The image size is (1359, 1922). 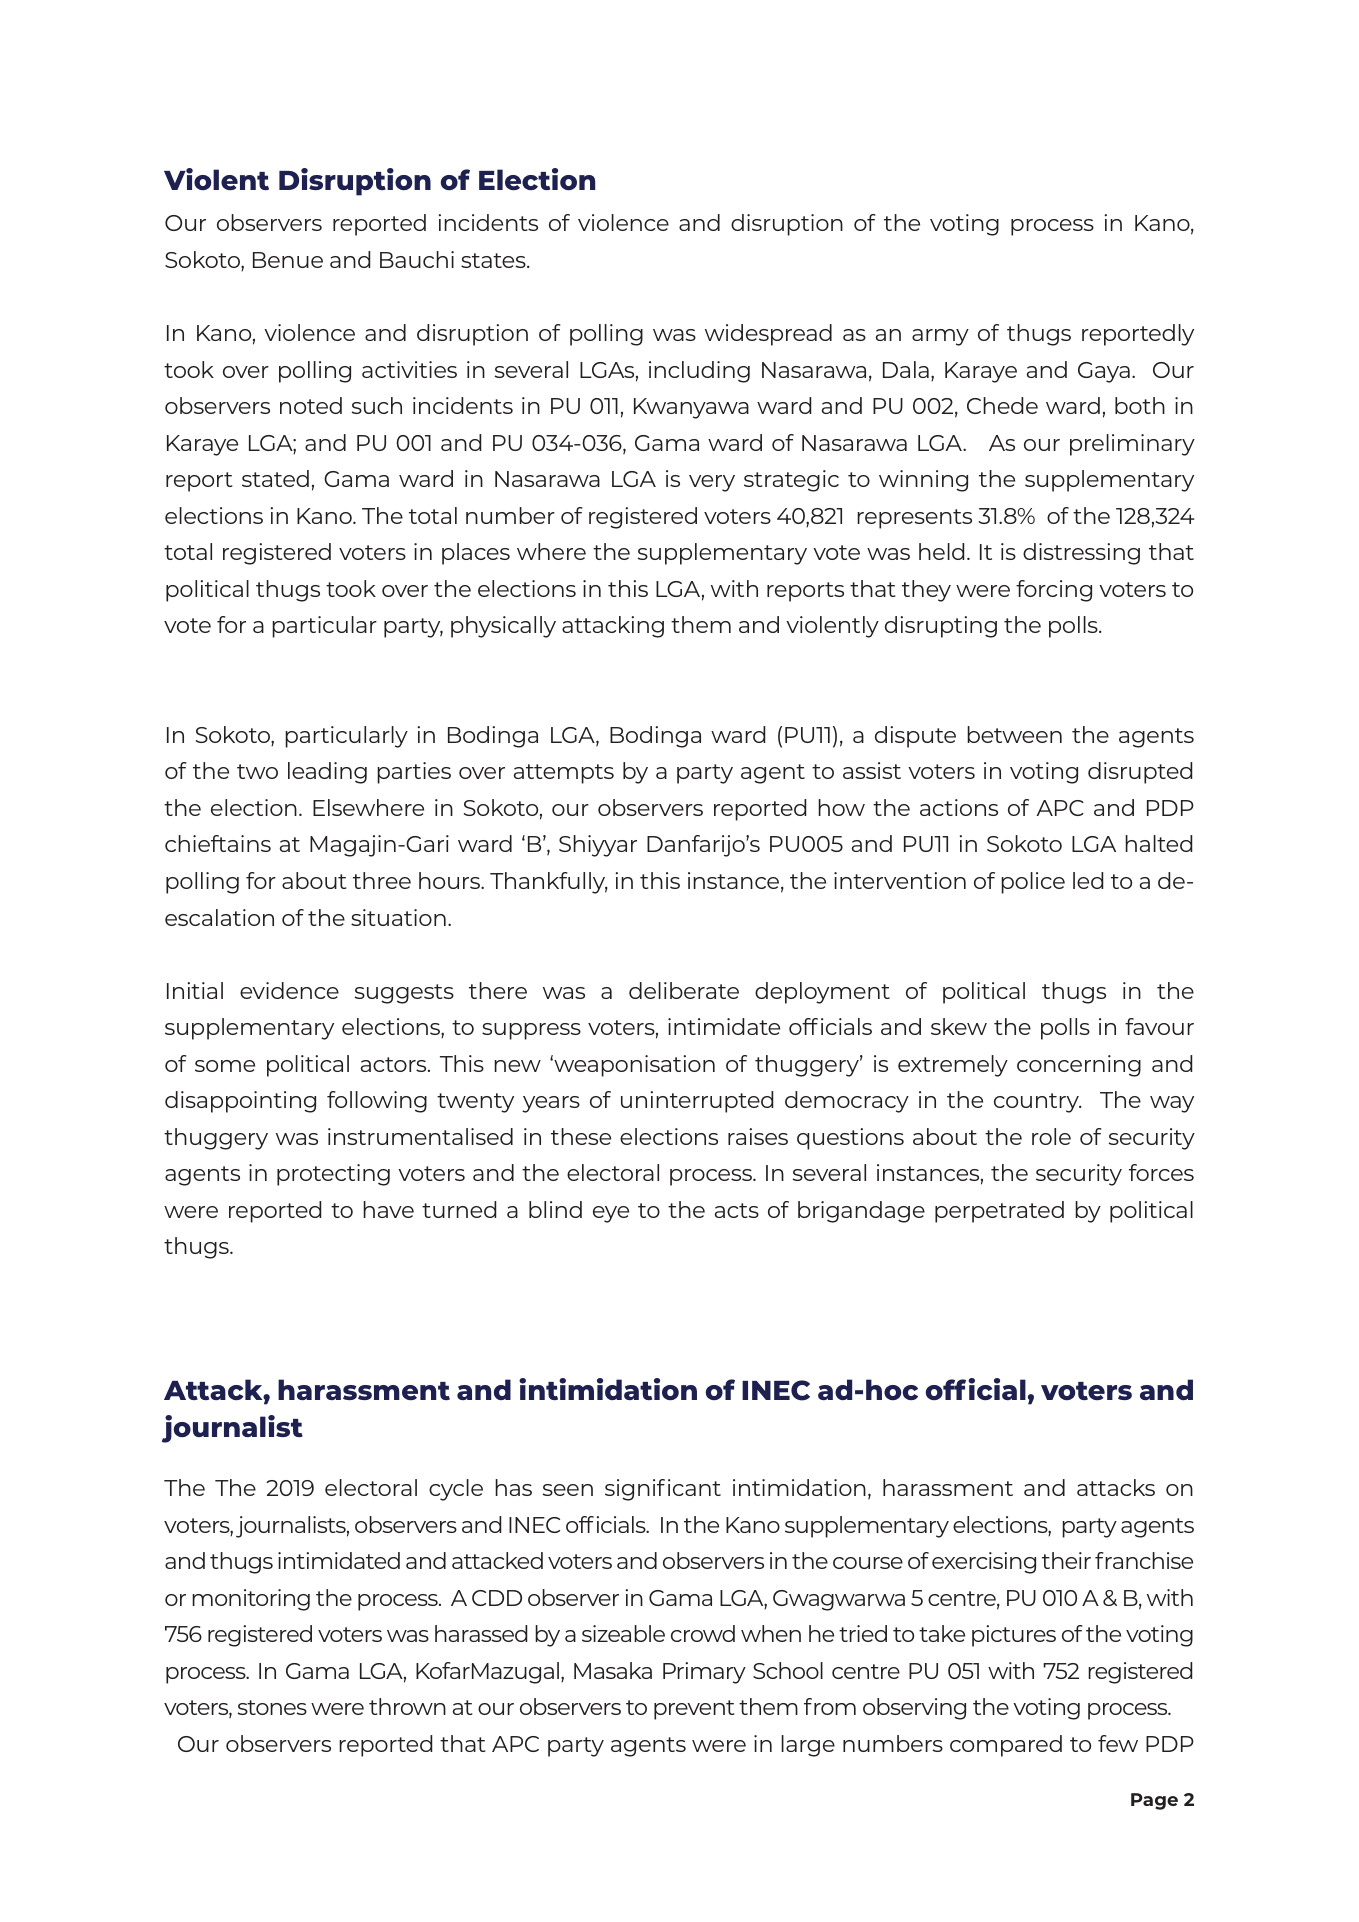 I want to click on acts, so click(x=737, y=1210).
